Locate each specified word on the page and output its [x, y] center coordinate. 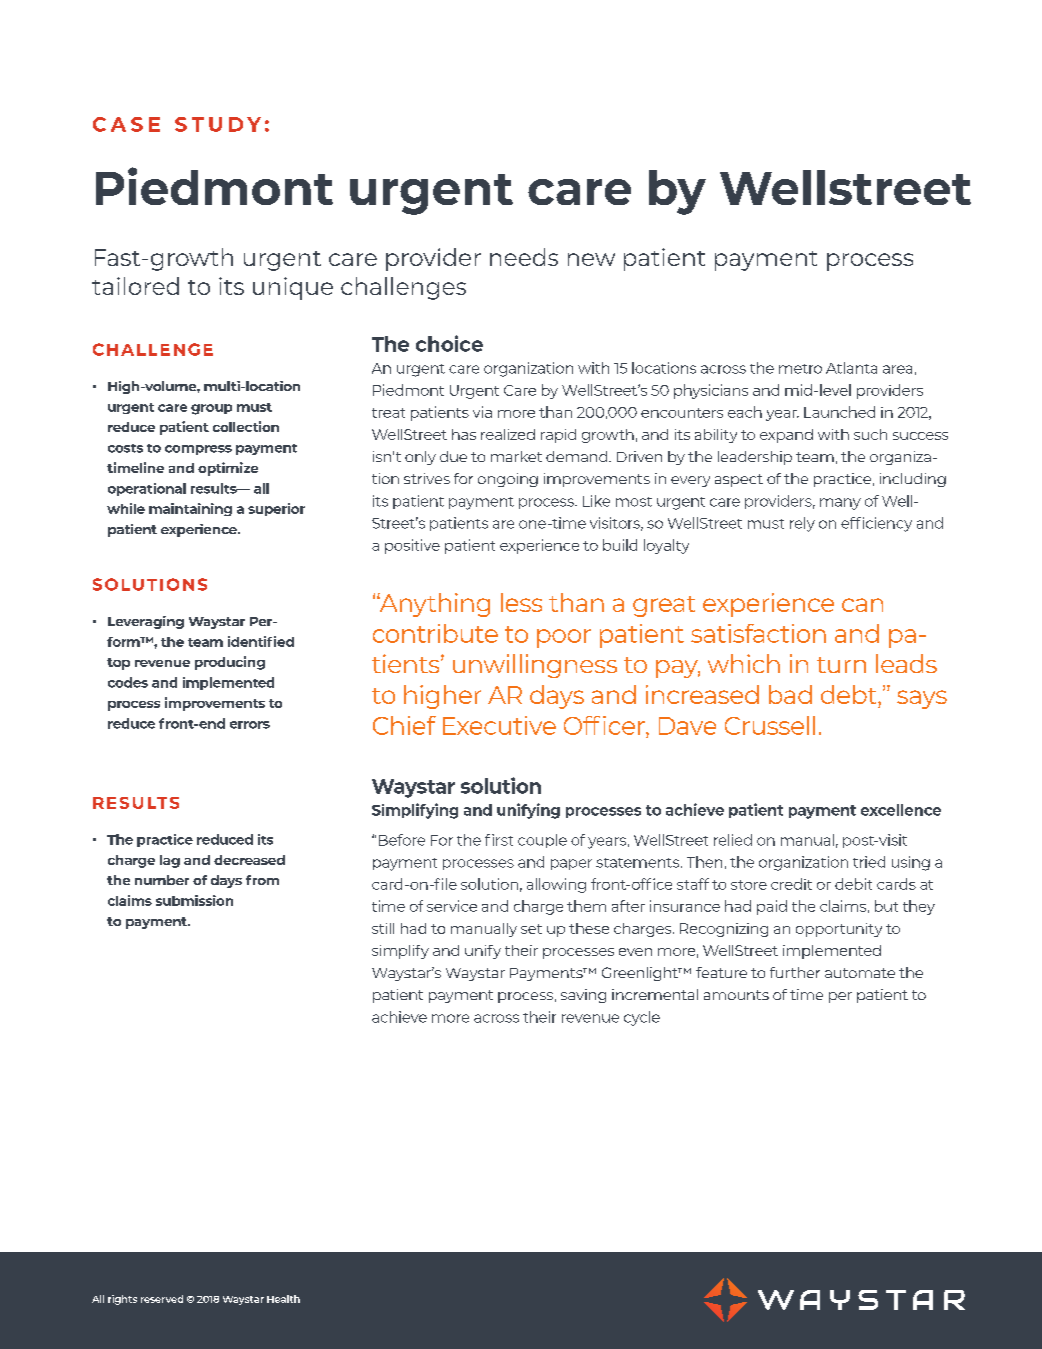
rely [802, 524]
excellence [901, 810]
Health [283, 1299]
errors [250, 725]
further [795, 972]
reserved [162, 1299]
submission [194, 900]
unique [293, 288]
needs [524, 257]
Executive [499, 725]
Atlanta [851, 368]
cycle [642, 1018]
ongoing [508, 480]
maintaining [190, 509]
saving [583, 996]
